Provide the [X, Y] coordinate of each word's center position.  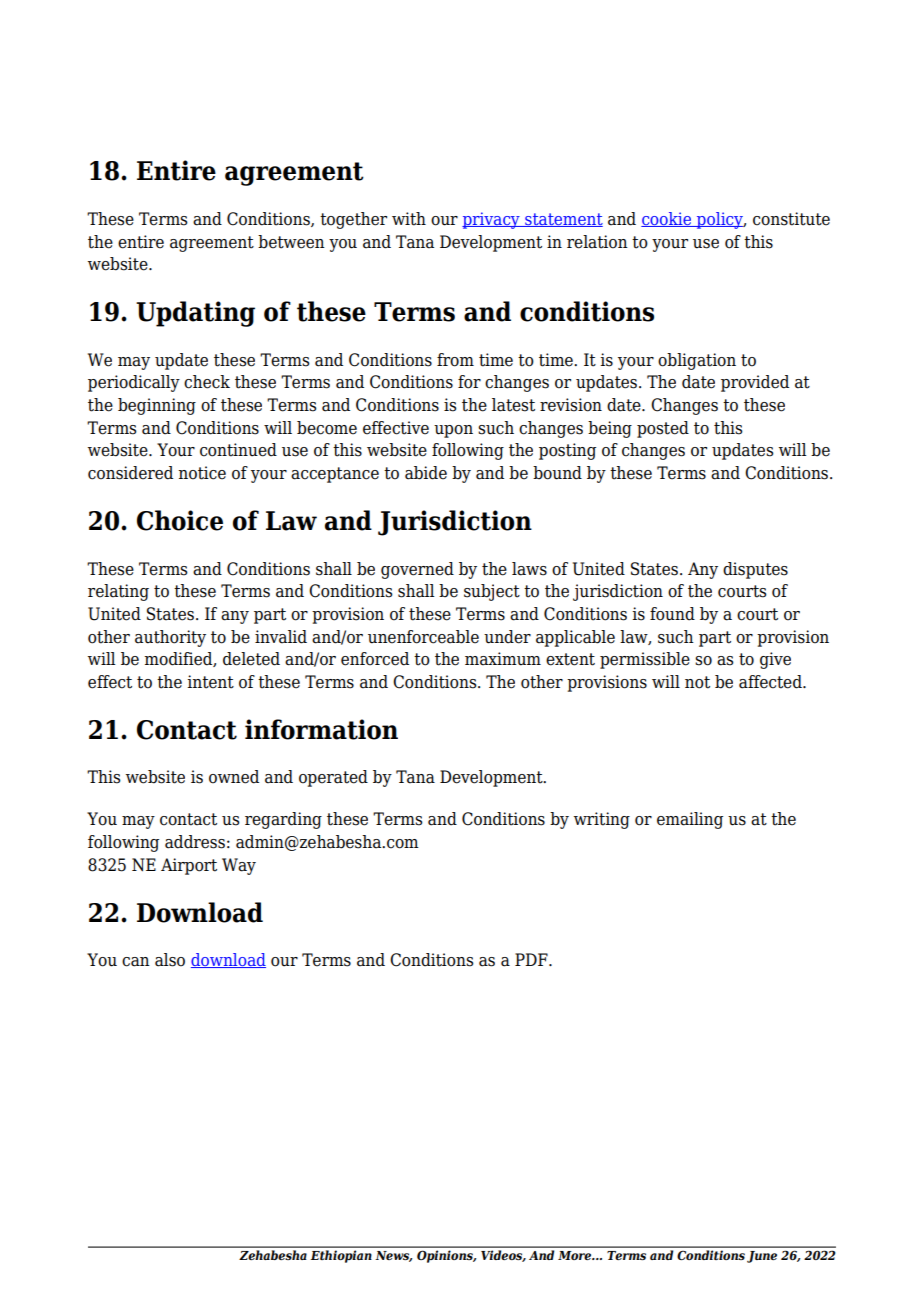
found [672, 614]
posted [663, 429]
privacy [492, 220]
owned [234, 777]
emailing [690, 820]
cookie [667, 219]
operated [333, 778]
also [170, 960]
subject [492, 592]
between [291, 242]
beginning [157, 406]
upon [453, 431]
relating [118, 592]
